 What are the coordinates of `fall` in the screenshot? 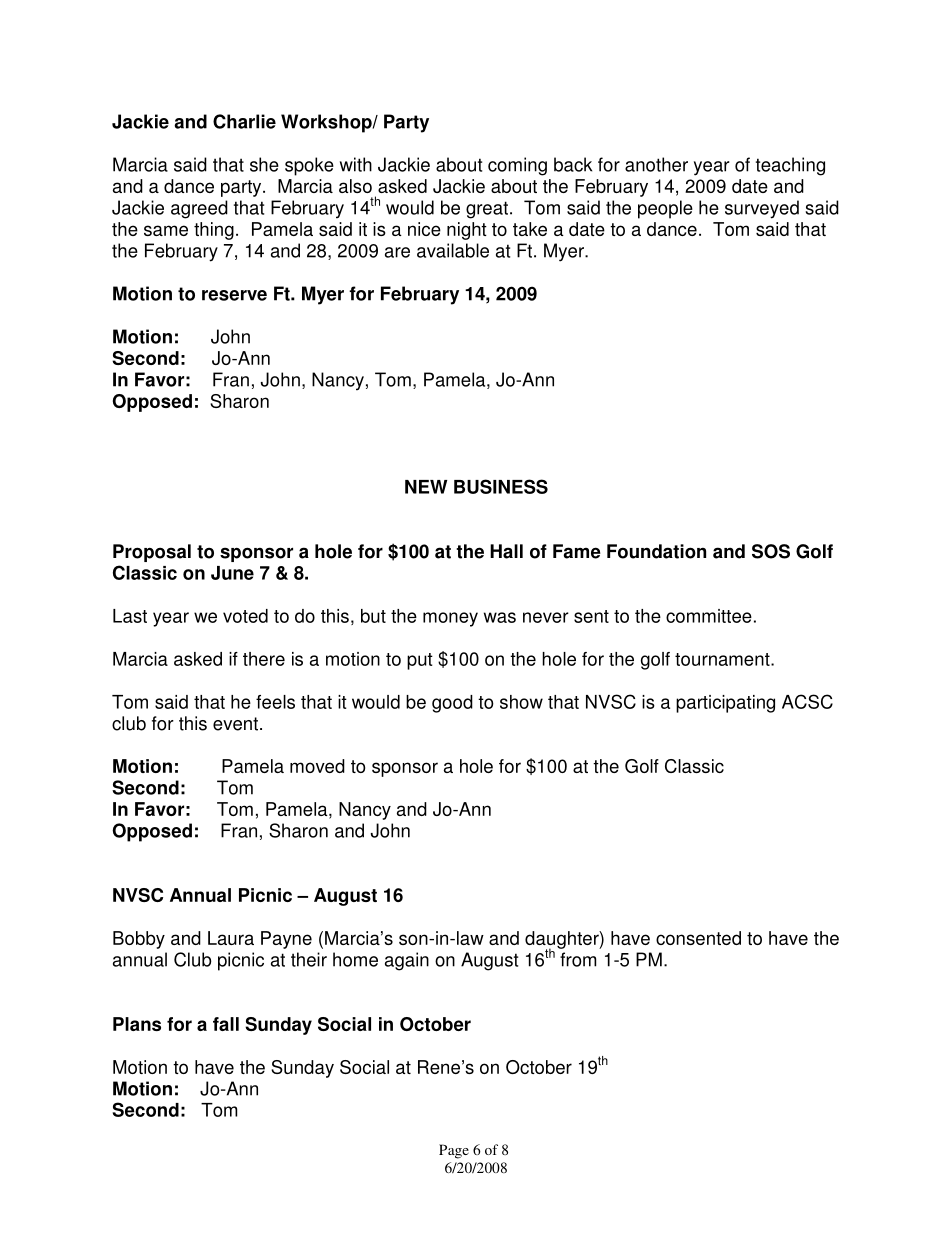 It's located at (226, 1024).
